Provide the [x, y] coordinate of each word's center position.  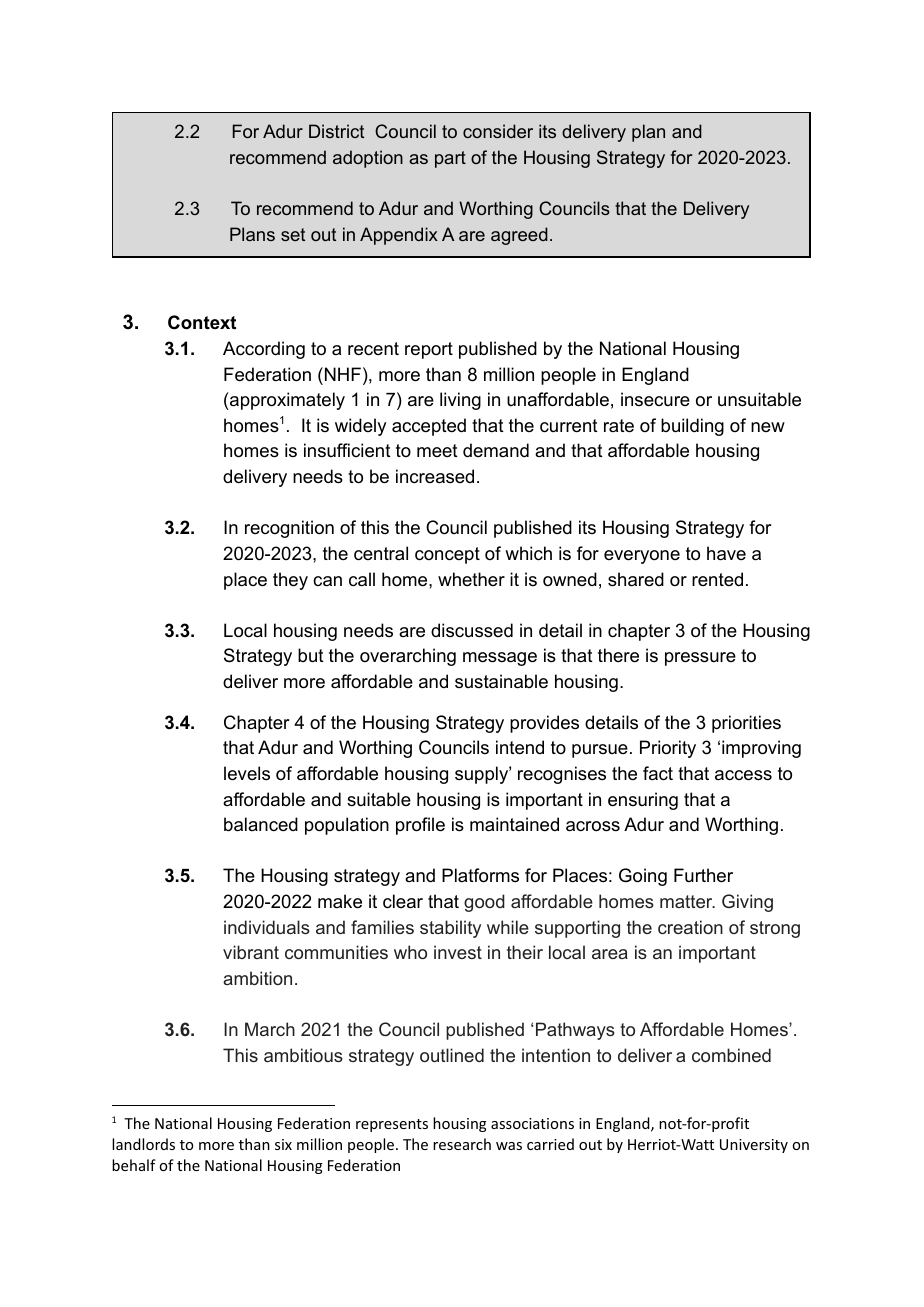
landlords [143, 1144]
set [293, 234]
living [460, 401]
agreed [519, 236]
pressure [700, 659]
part [450, 159]
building [692, 427]
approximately [286, 401]
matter [687, 901]
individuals [267, 927]
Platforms [480, 875]
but [311, 655]
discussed [472, 630]
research [462, 1144]
